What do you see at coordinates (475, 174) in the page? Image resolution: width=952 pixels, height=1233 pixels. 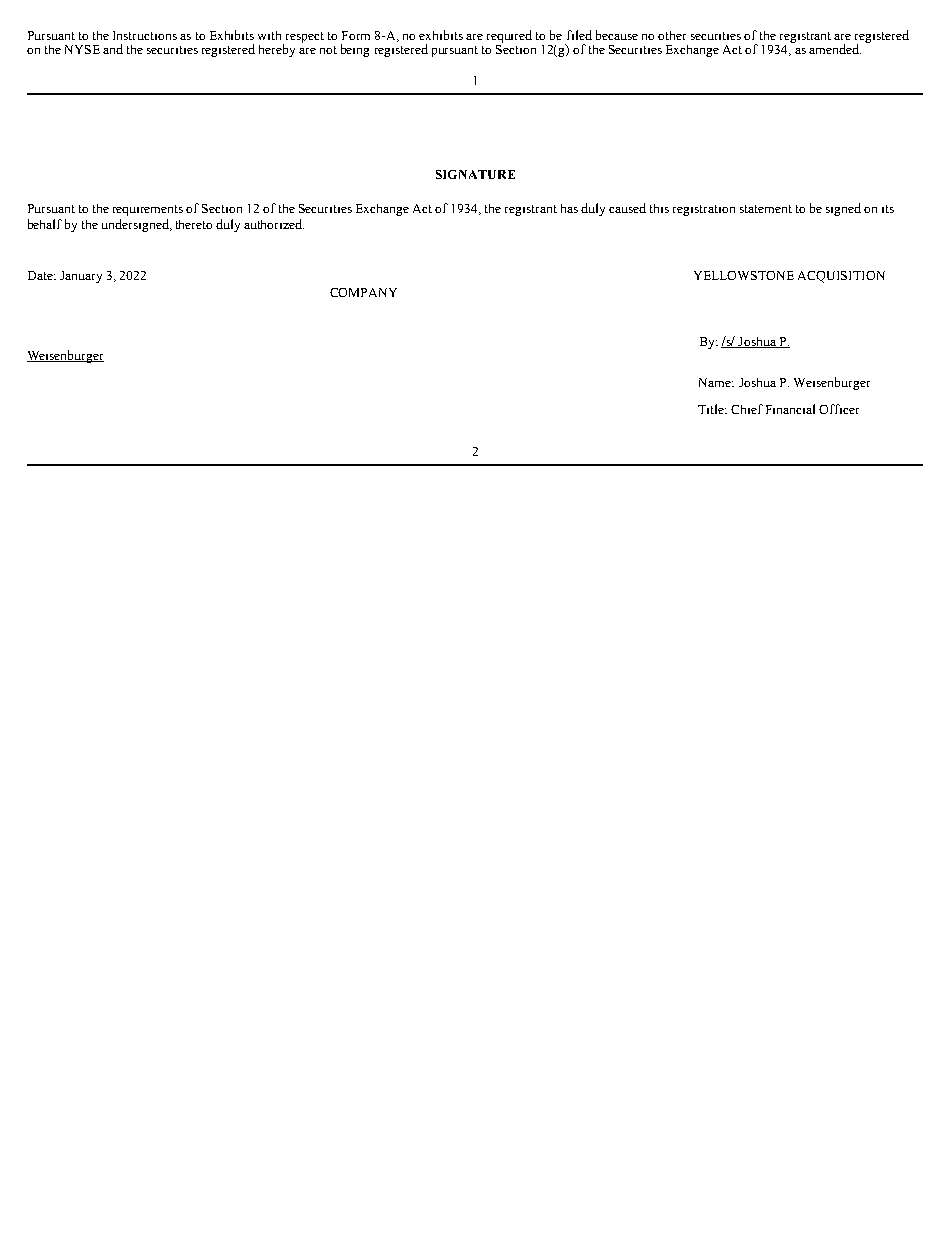 I see `SIGNATURE` at bounding box center [475, 174].
